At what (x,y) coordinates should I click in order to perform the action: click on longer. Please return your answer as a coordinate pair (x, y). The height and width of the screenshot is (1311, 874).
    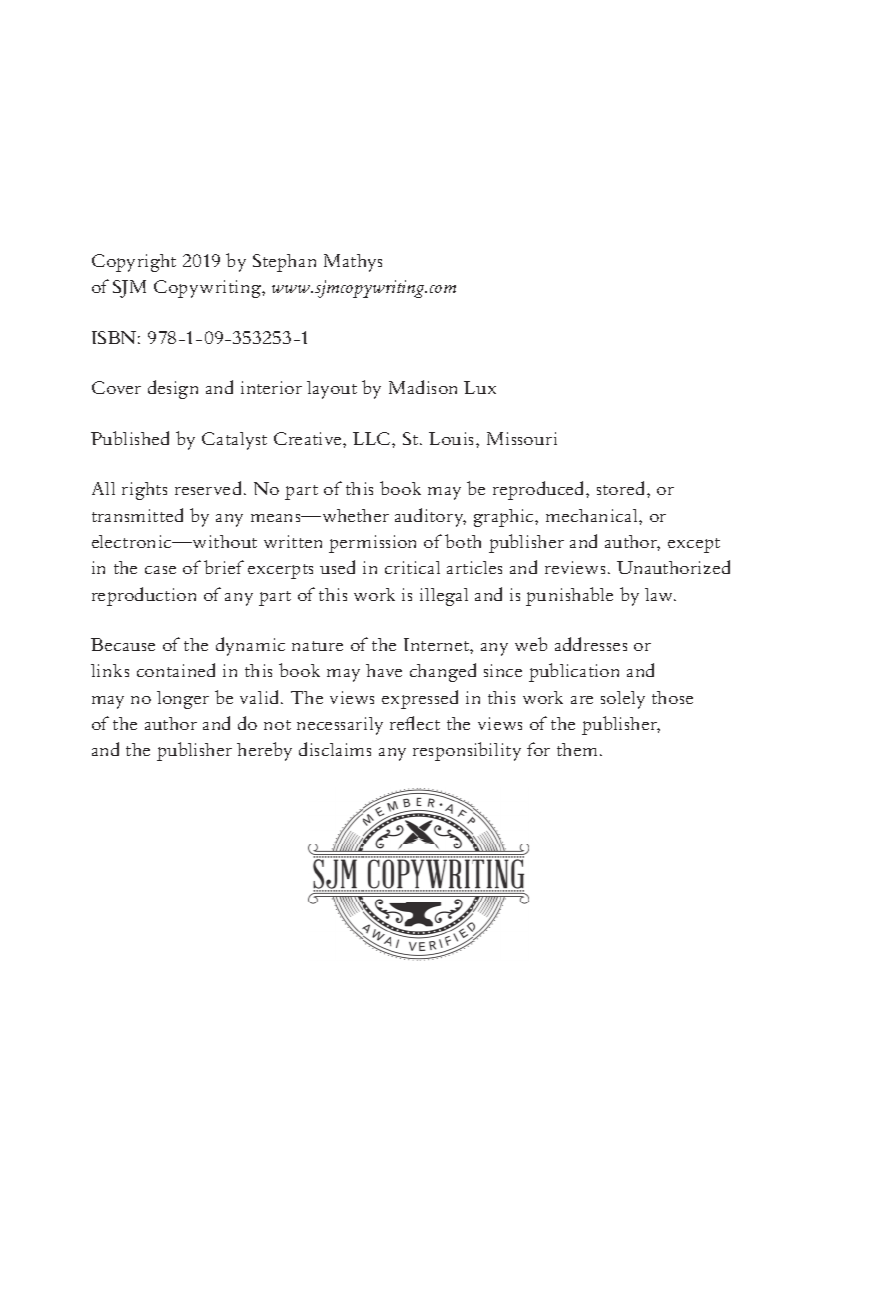
    Looking at the image, I should click on (183, 700).
